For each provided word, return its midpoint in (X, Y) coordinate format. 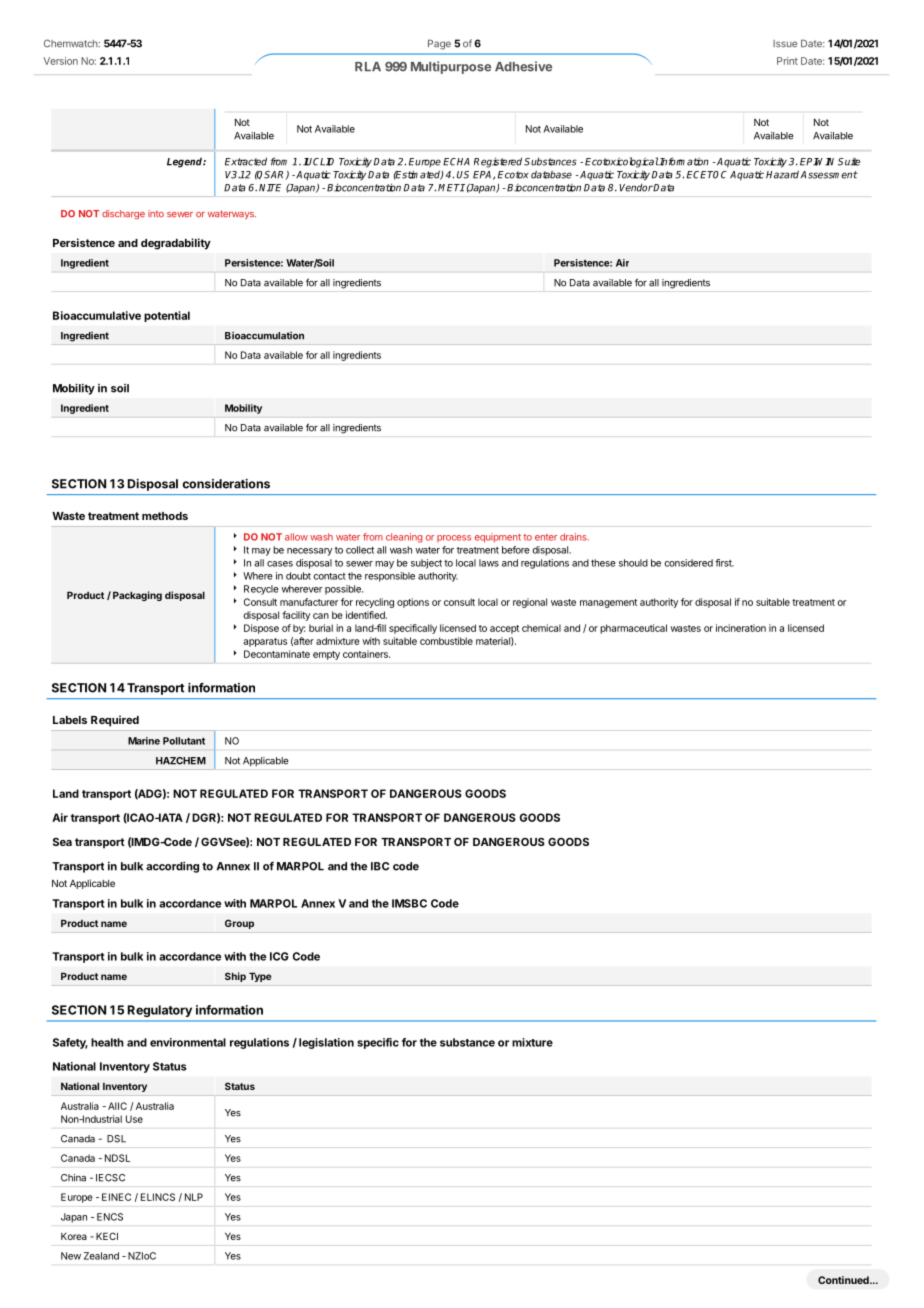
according (172, 867)
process (454, 538)
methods (165, 516)
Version (61, 61)
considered (688, 563)
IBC (380, 866)
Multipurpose (451, 67)
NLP (194, 1197)
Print (787, 61)
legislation (326, 1043)
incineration (741, 628)
